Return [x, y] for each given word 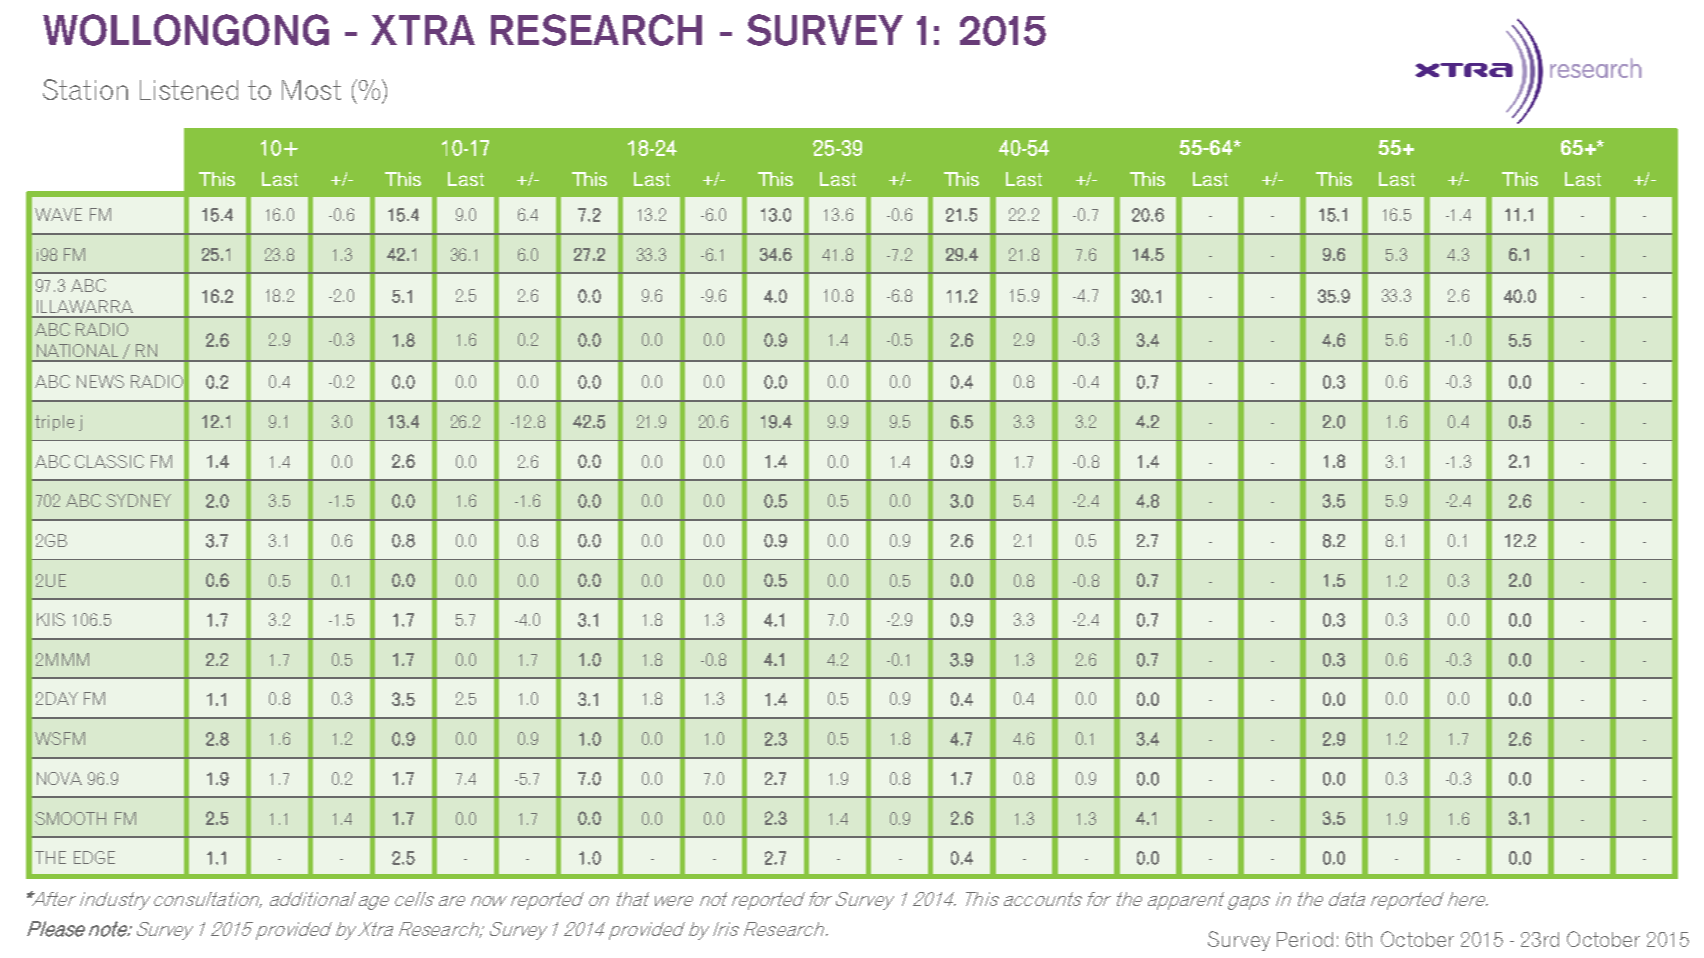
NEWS [100, 381]
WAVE [58, 214]
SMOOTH [70, 818]
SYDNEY [138, 500]
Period [1305, 939]
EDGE [94, 857]
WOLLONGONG [186, 30]
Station [85, 89]
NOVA [59, 778]
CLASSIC [109, 461]
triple [54, 423]
